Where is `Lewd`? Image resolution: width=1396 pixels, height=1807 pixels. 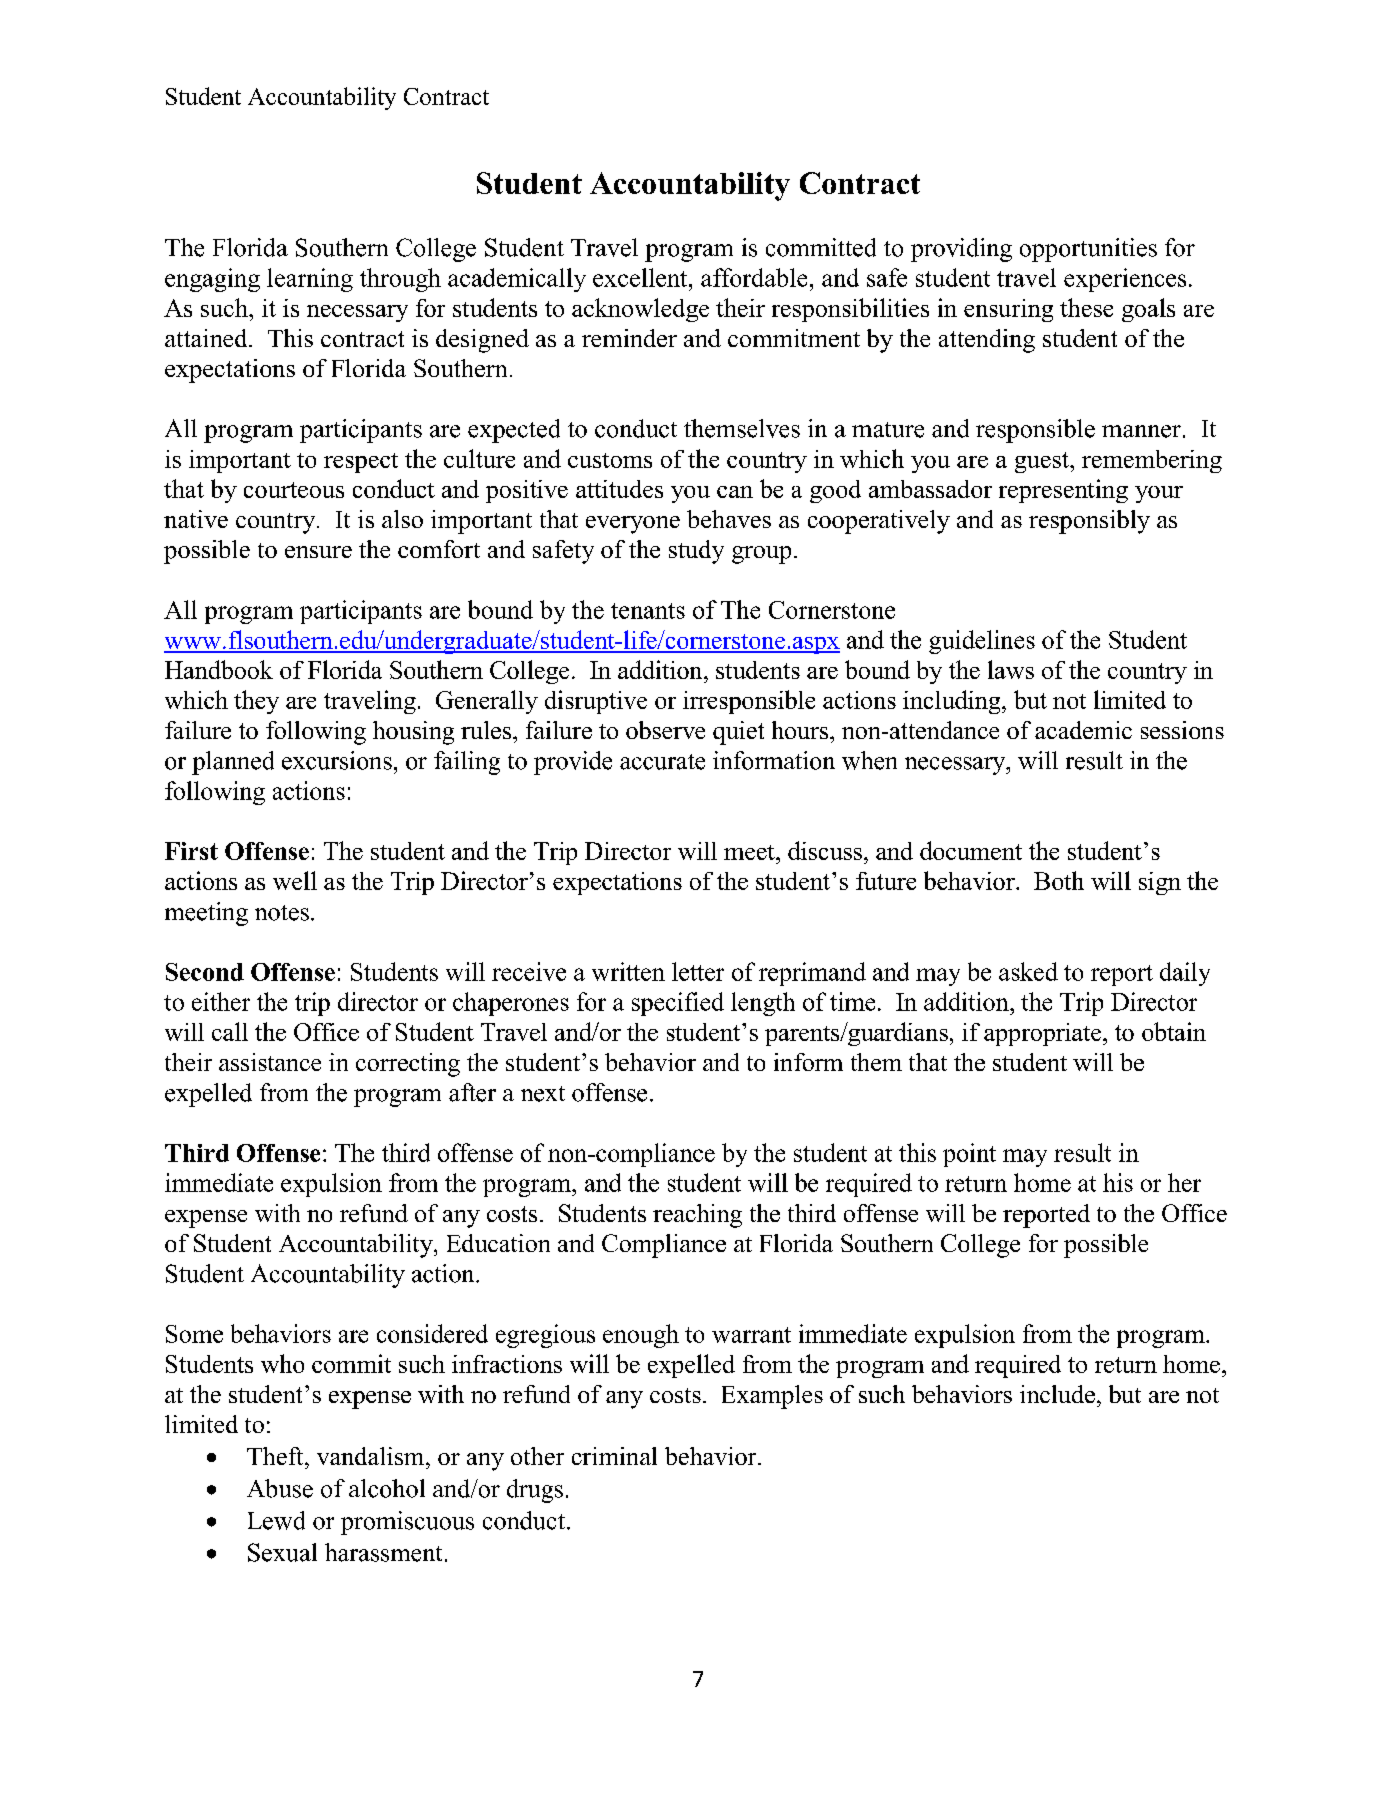 Lewd is located at coordinates (276, 1520).
